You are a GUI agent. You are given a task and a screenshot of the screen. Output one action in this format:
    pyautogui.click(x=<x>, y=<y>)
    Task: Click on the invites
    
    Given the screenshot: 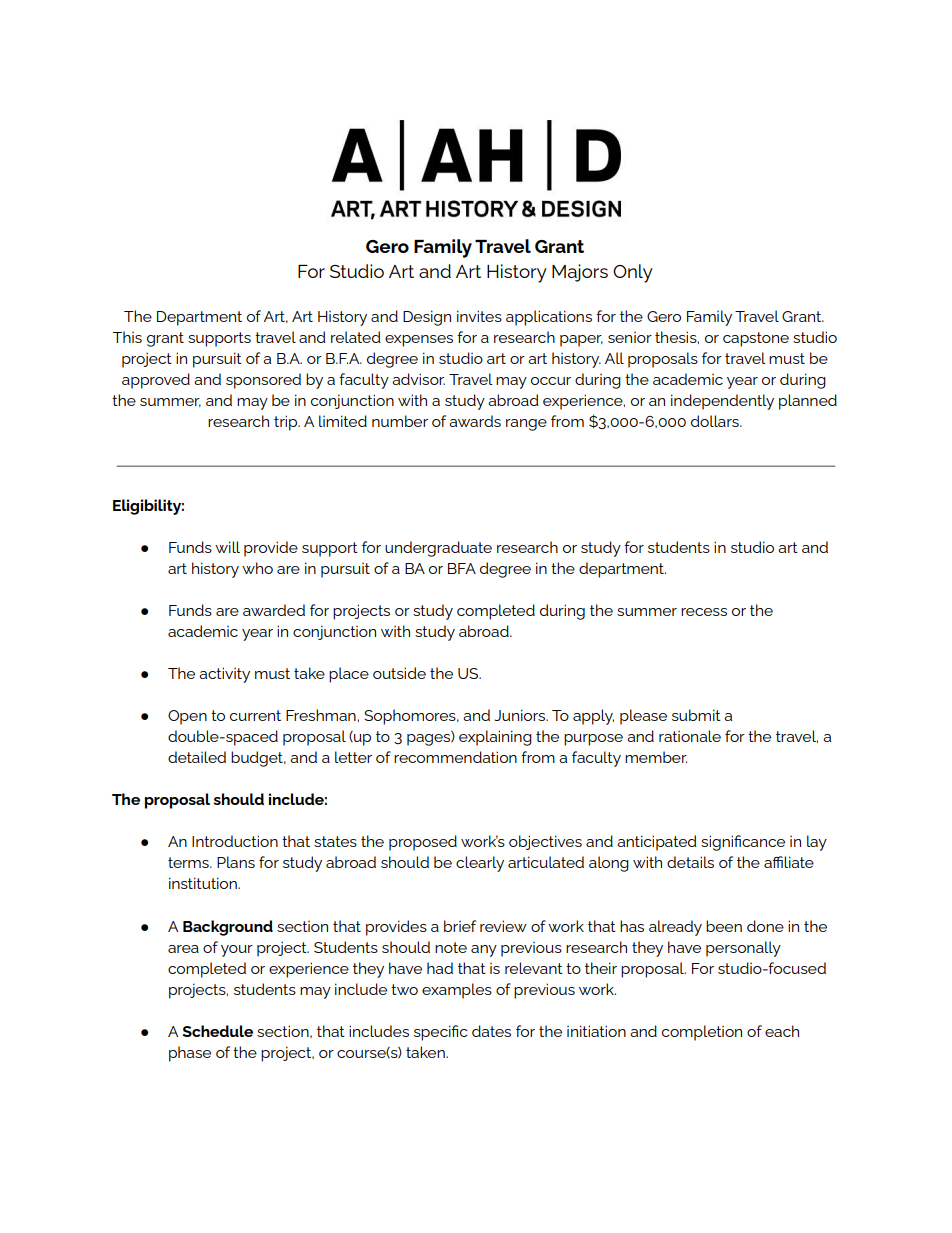 What is the action you would take?
    pyautogui.click(x=479, y=316)
